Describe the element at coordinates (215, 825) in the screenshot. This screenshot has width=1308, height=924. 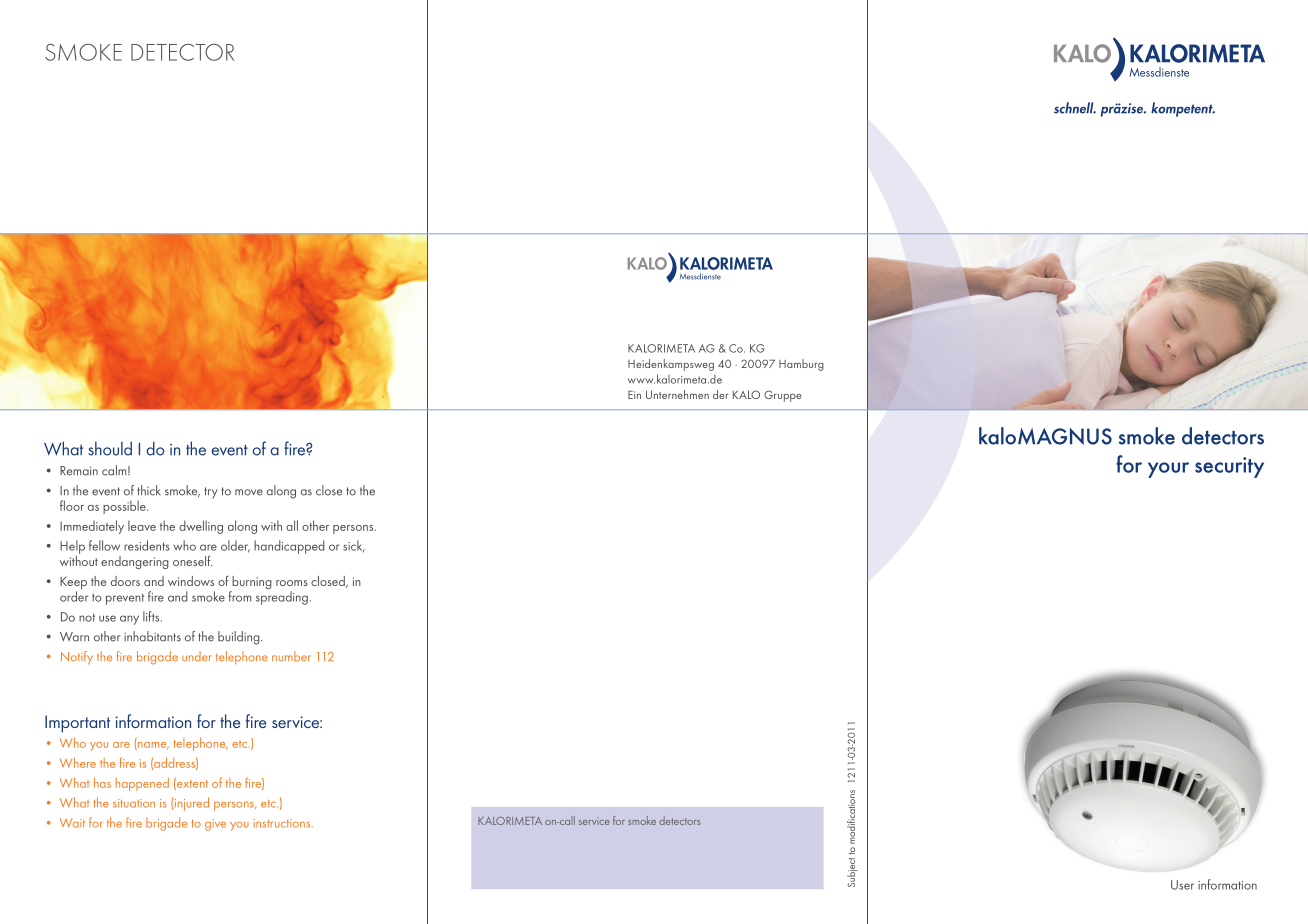
I see `give` at that location.
